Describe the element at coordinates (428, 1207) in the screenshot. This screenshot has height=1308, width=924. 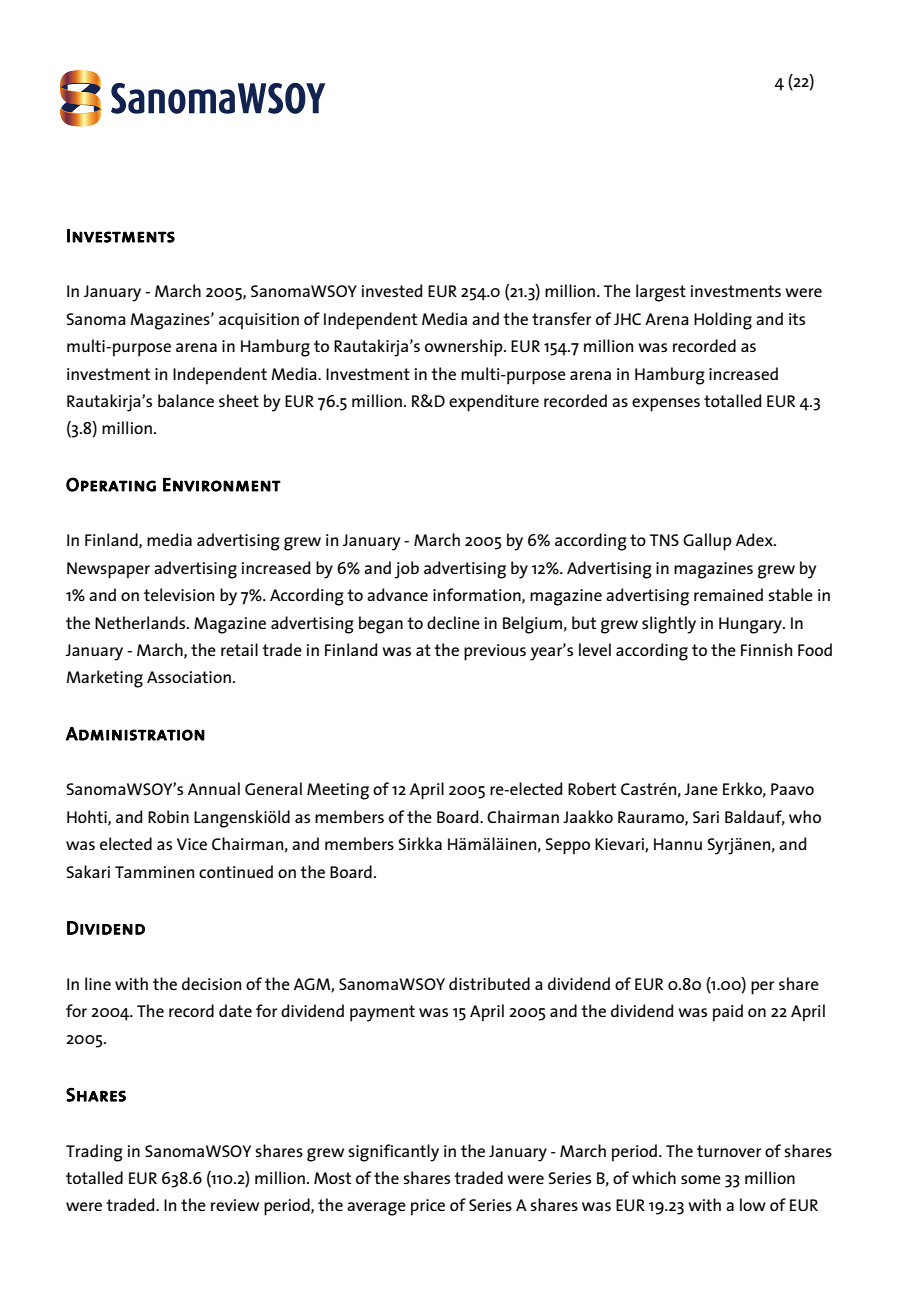
I see `price` at that location.
